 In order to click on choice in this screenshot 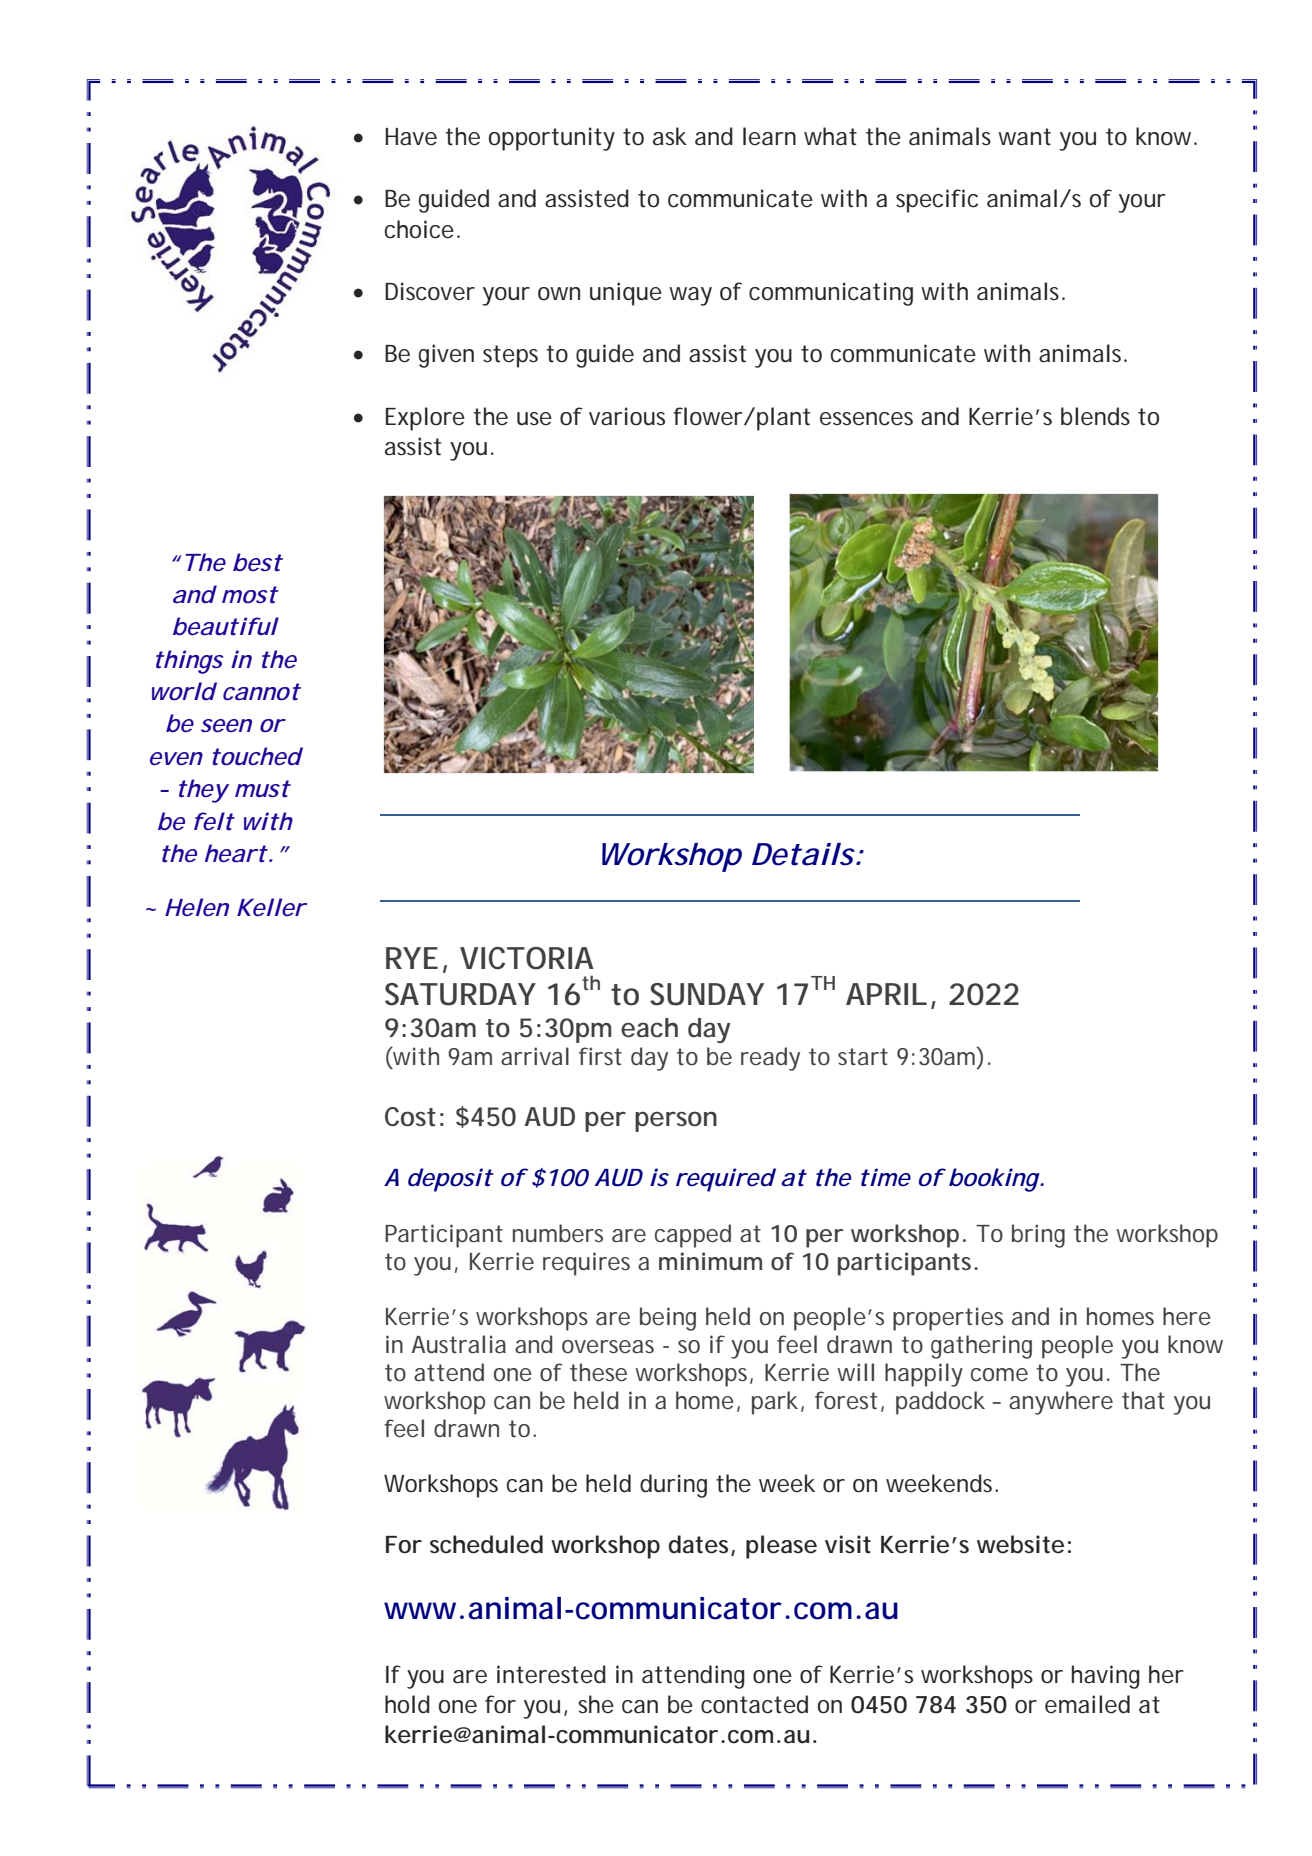, I will do `click(419, 229)`.
